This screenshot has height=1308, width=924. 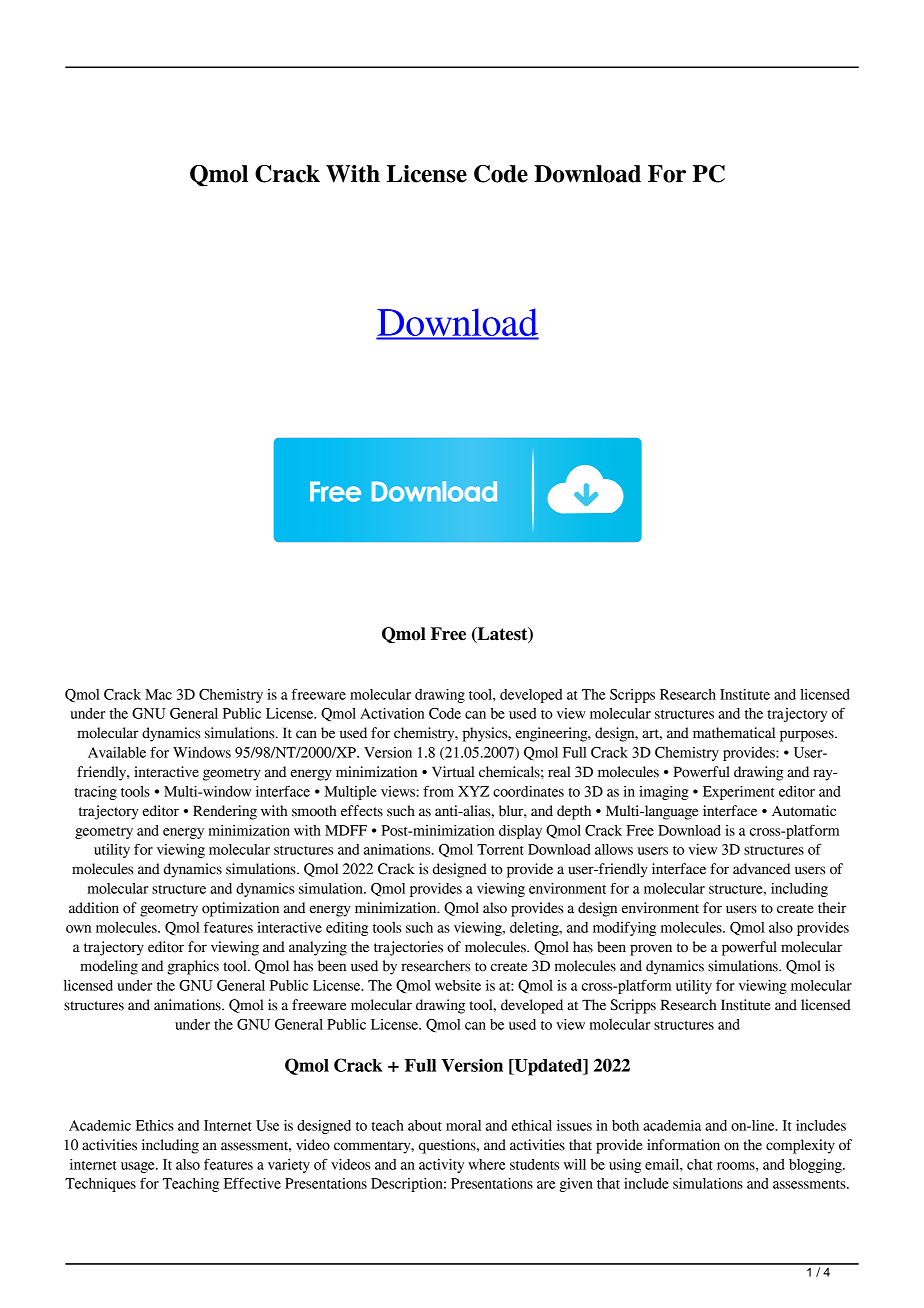 I want to click on mathematical, so click(x=734, y=733).
